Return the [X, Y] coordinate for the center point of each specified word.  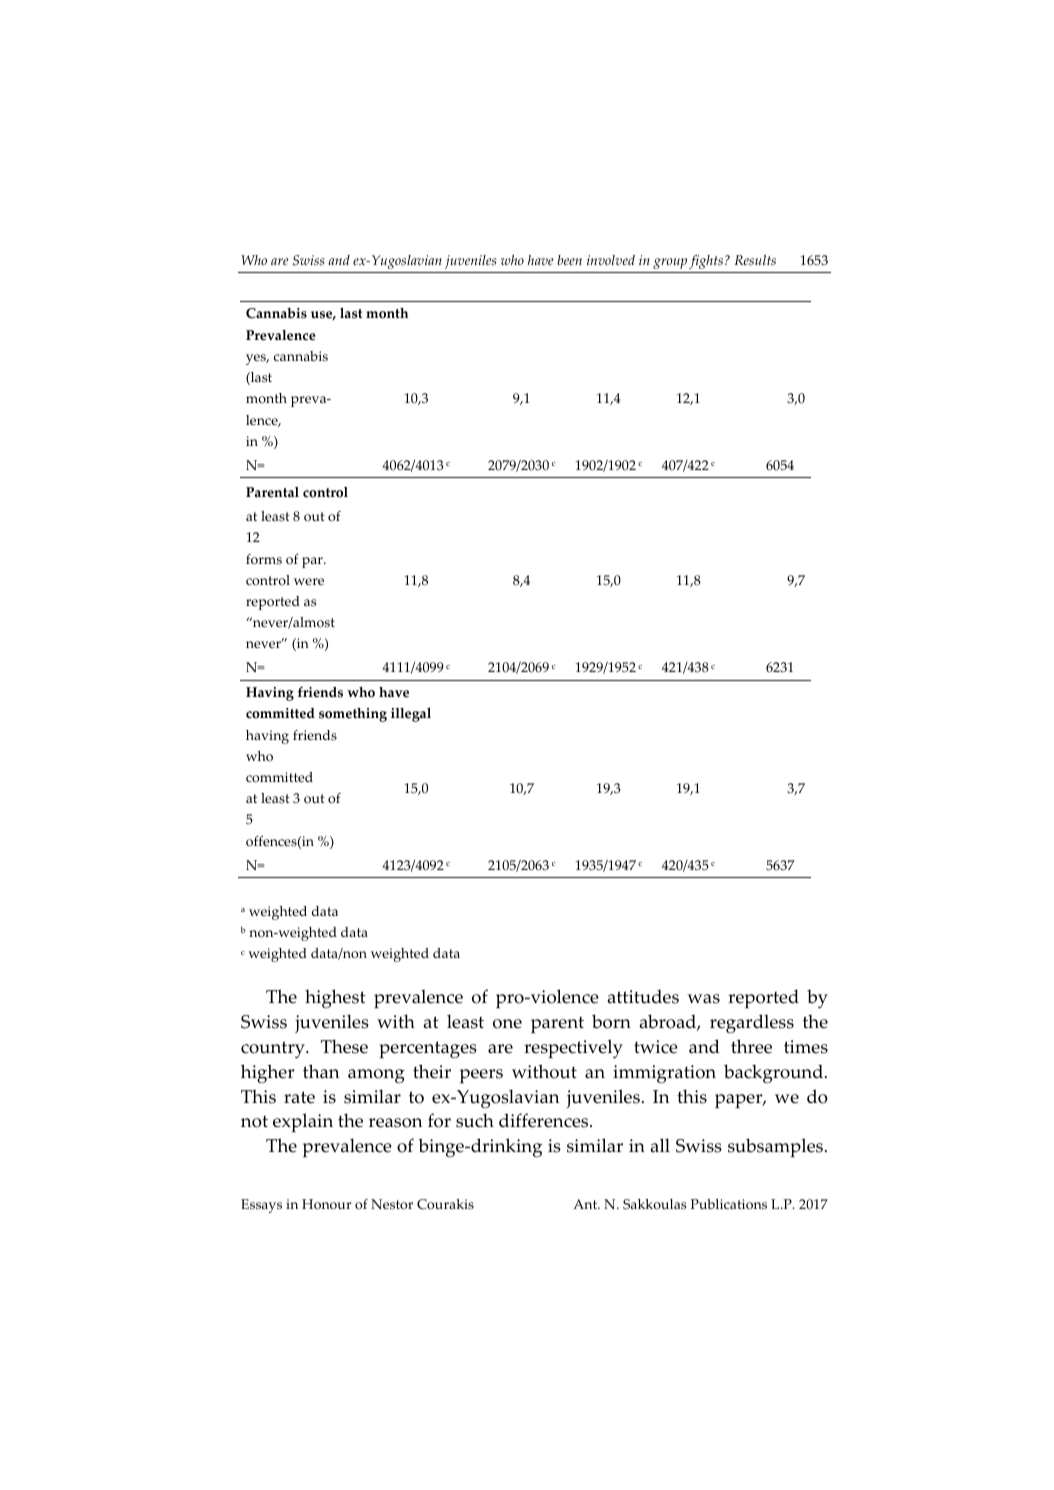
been [569, 260]
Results [755, 260]
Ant [586, 1204]
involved [611, 260]
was [703, 999]
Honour [327, 1204]
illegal [411, 715]
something [353, 715]
